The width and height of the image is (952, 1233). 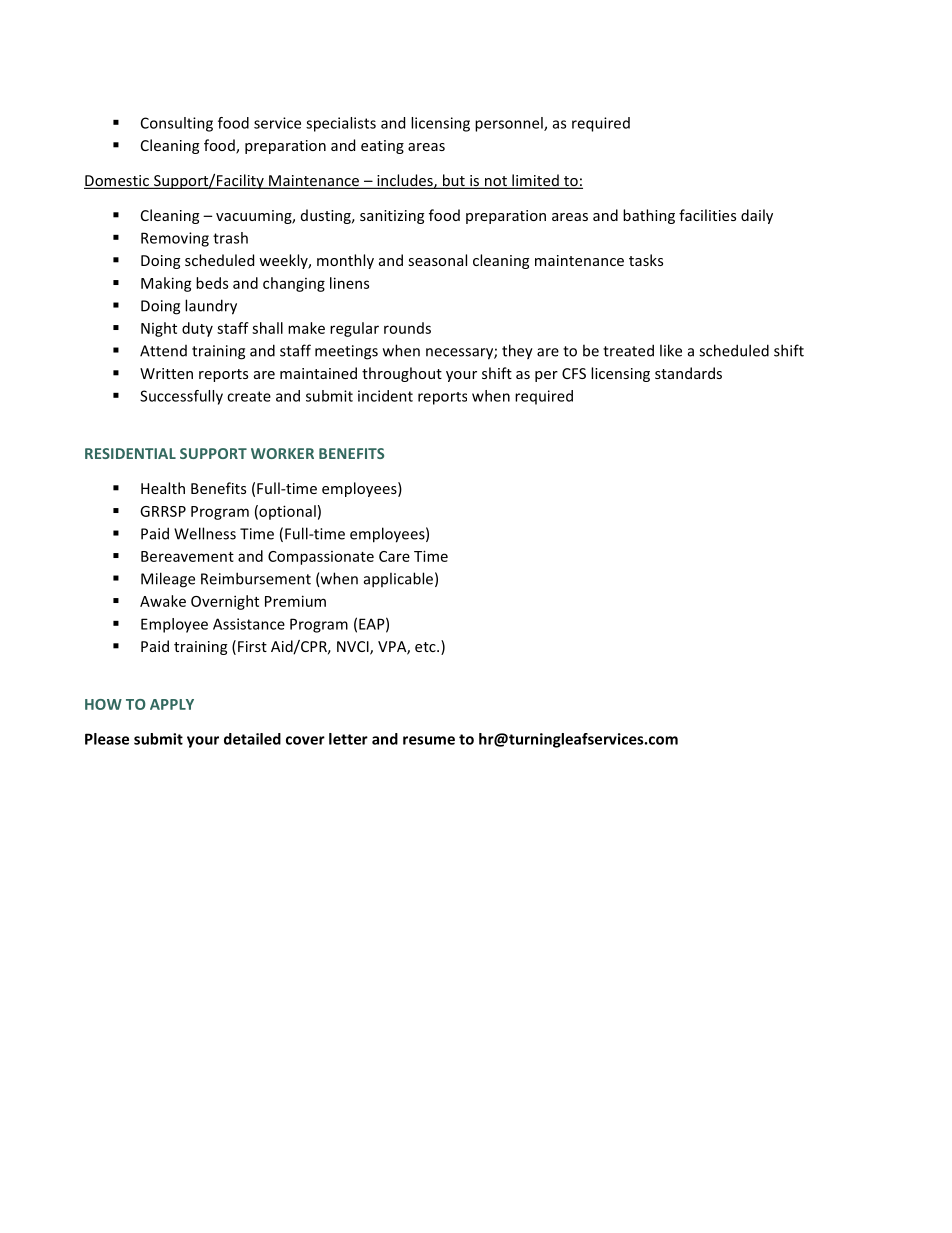 I want to click on APPLY, so click(x=172, y=704).
